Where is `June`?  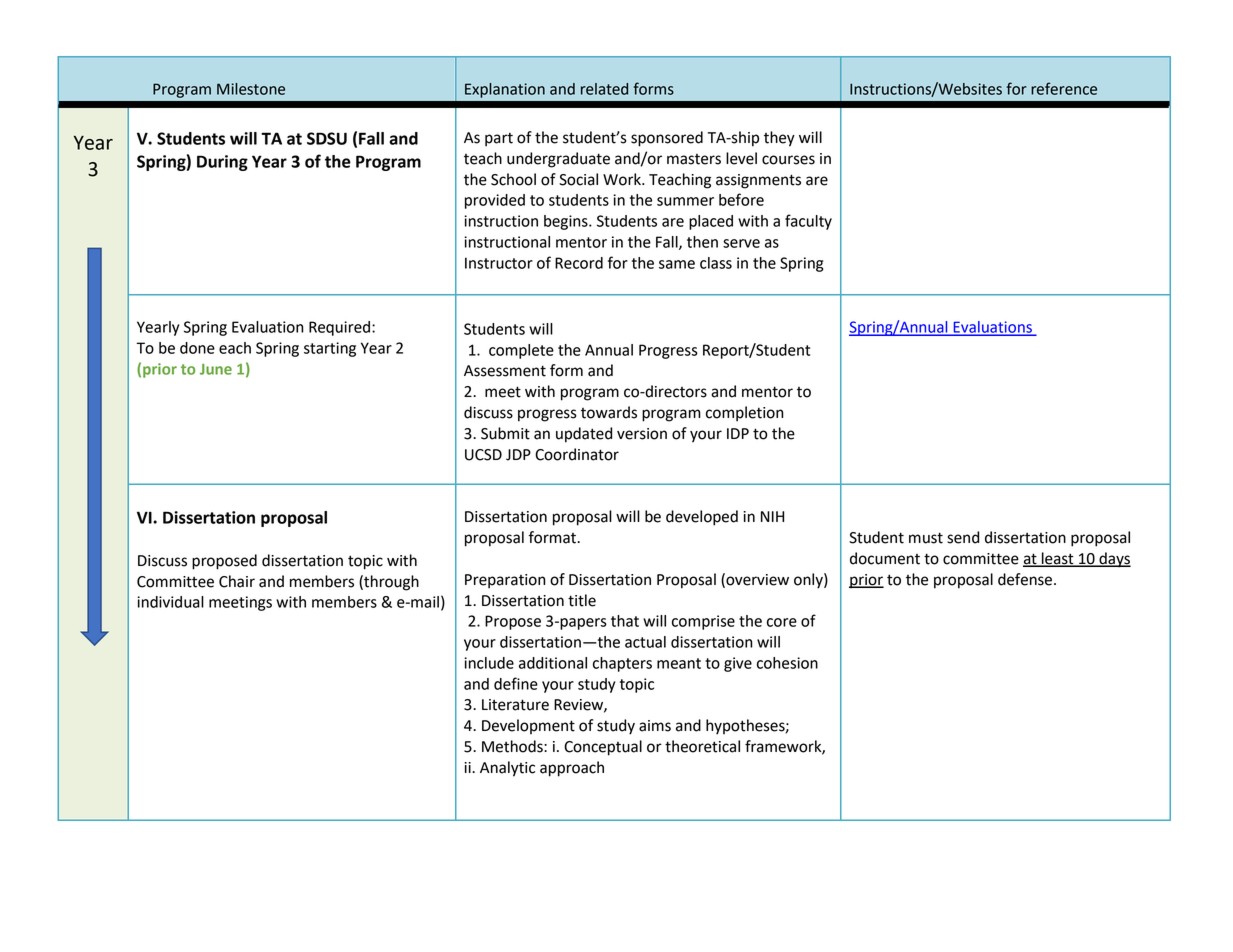
June is located at coordinates (216, 369).
